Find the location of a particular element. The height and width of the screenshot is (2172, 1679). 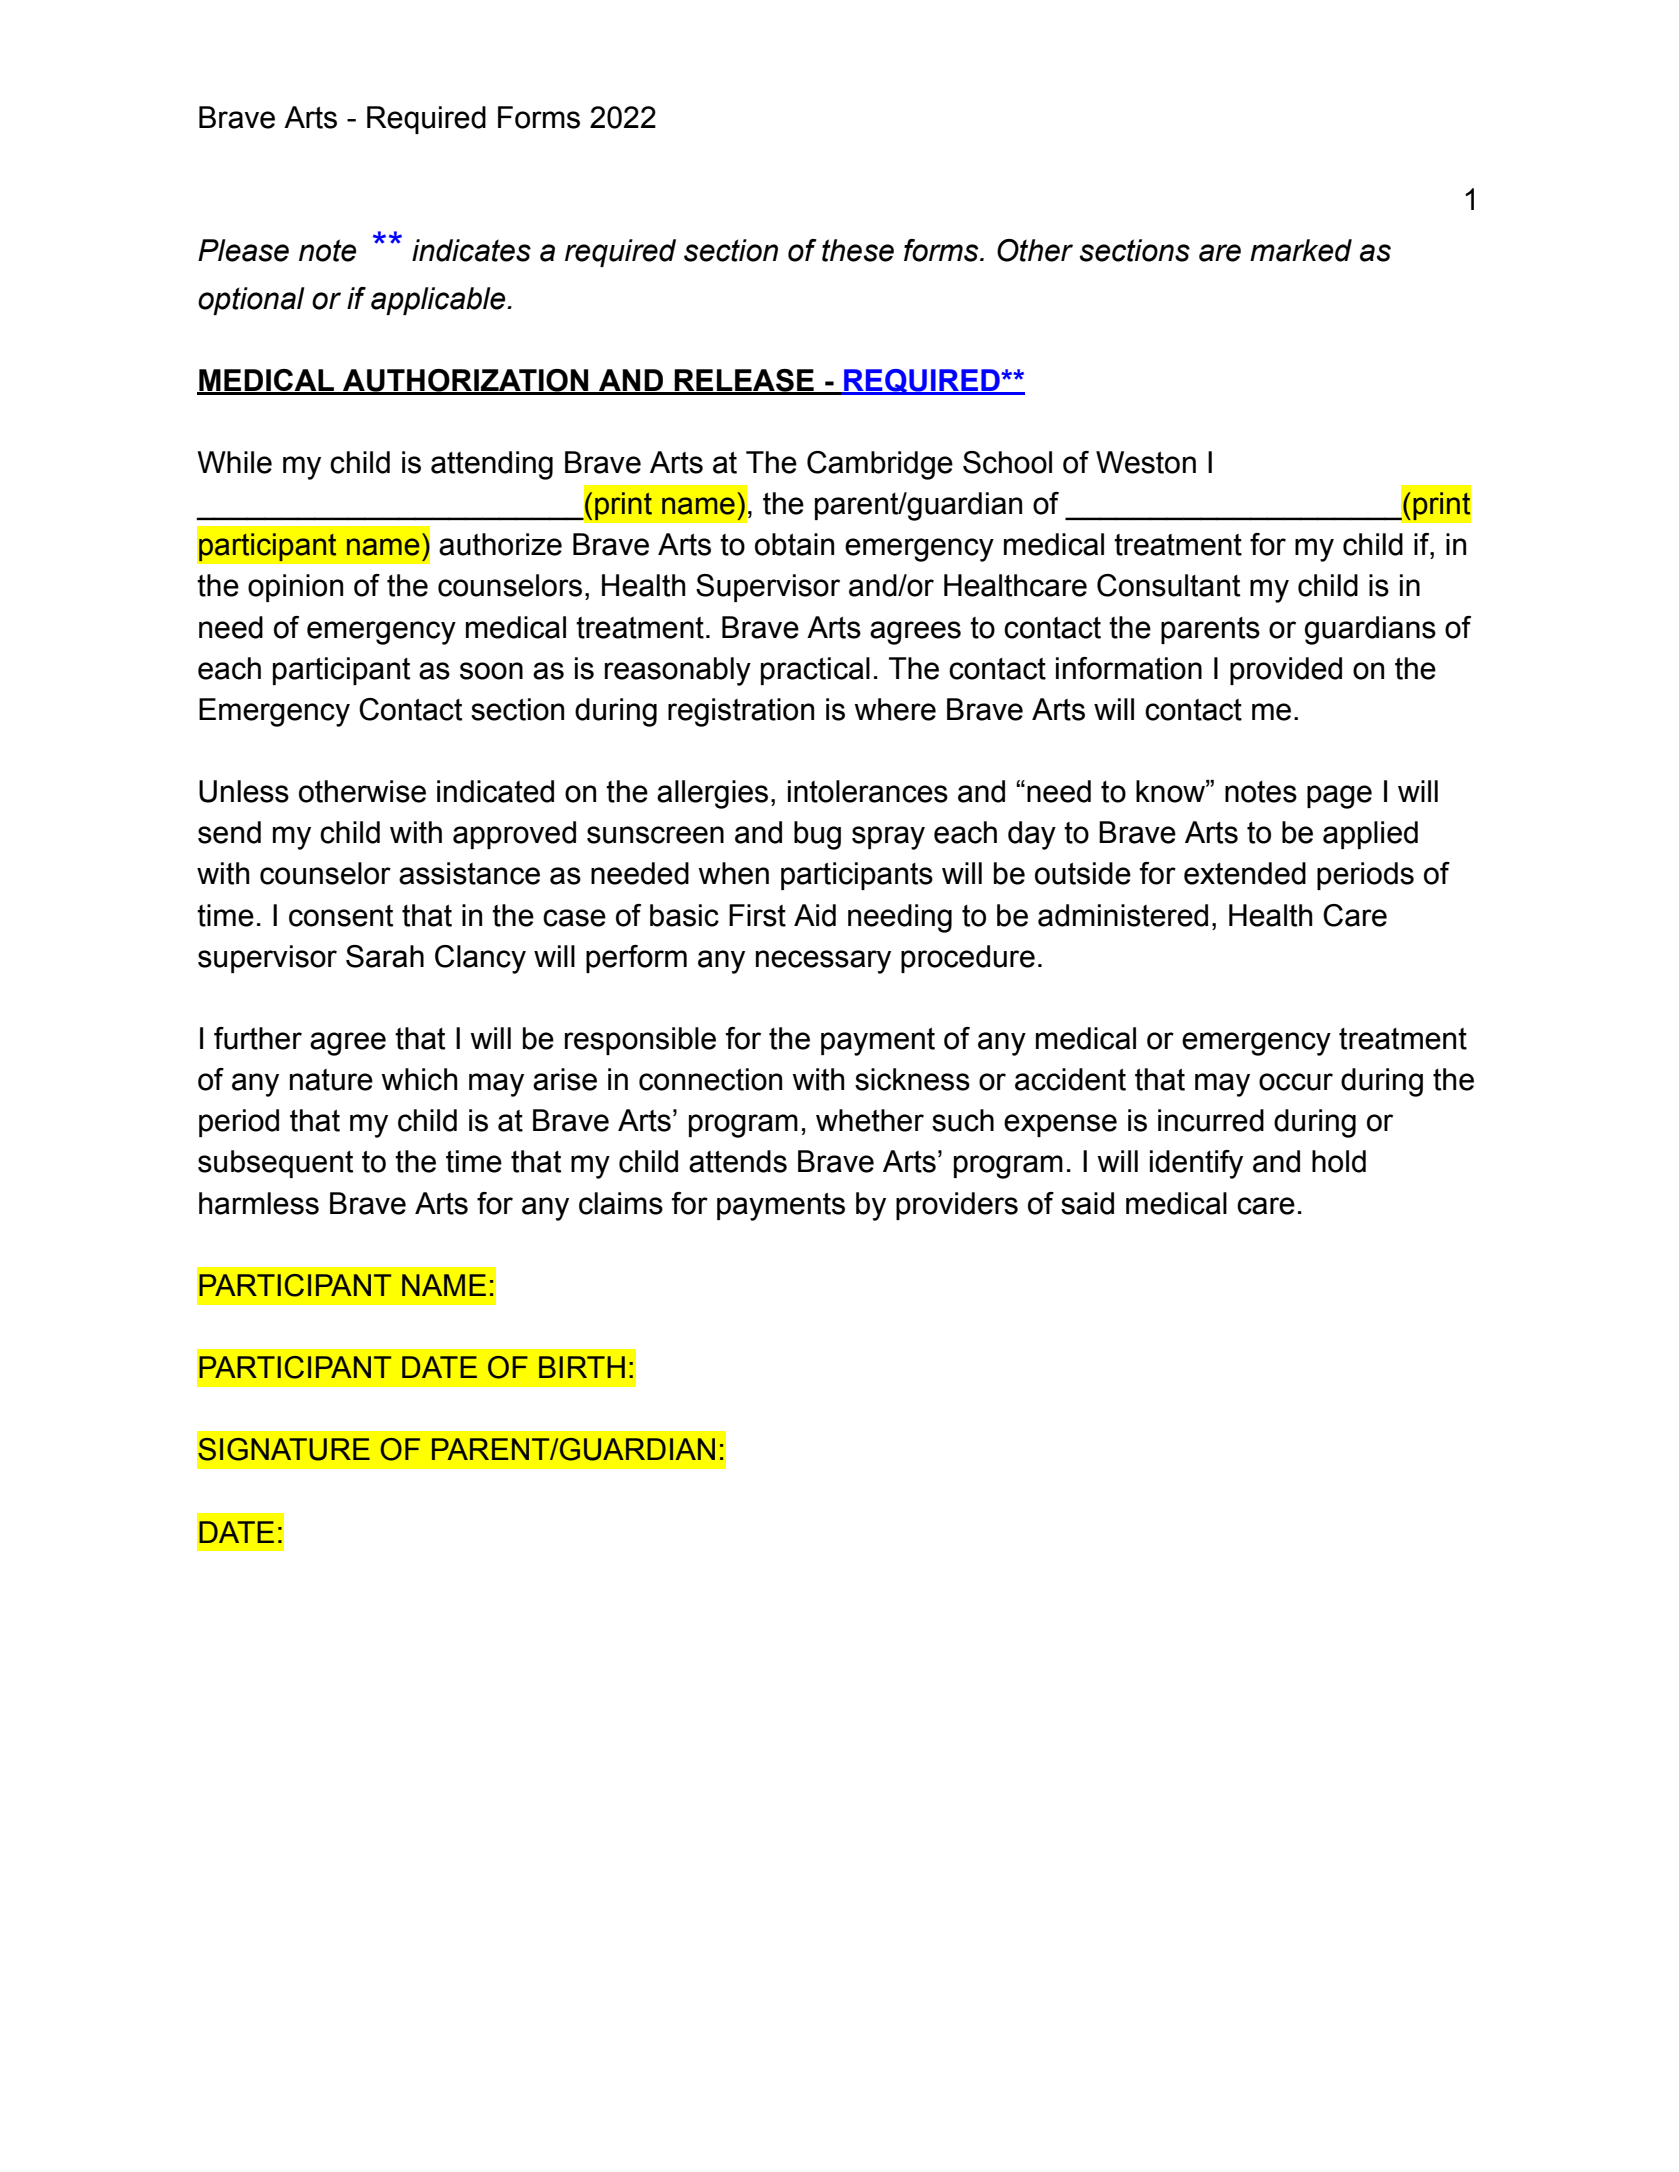

opinion is located at coordinates (295, 588).
